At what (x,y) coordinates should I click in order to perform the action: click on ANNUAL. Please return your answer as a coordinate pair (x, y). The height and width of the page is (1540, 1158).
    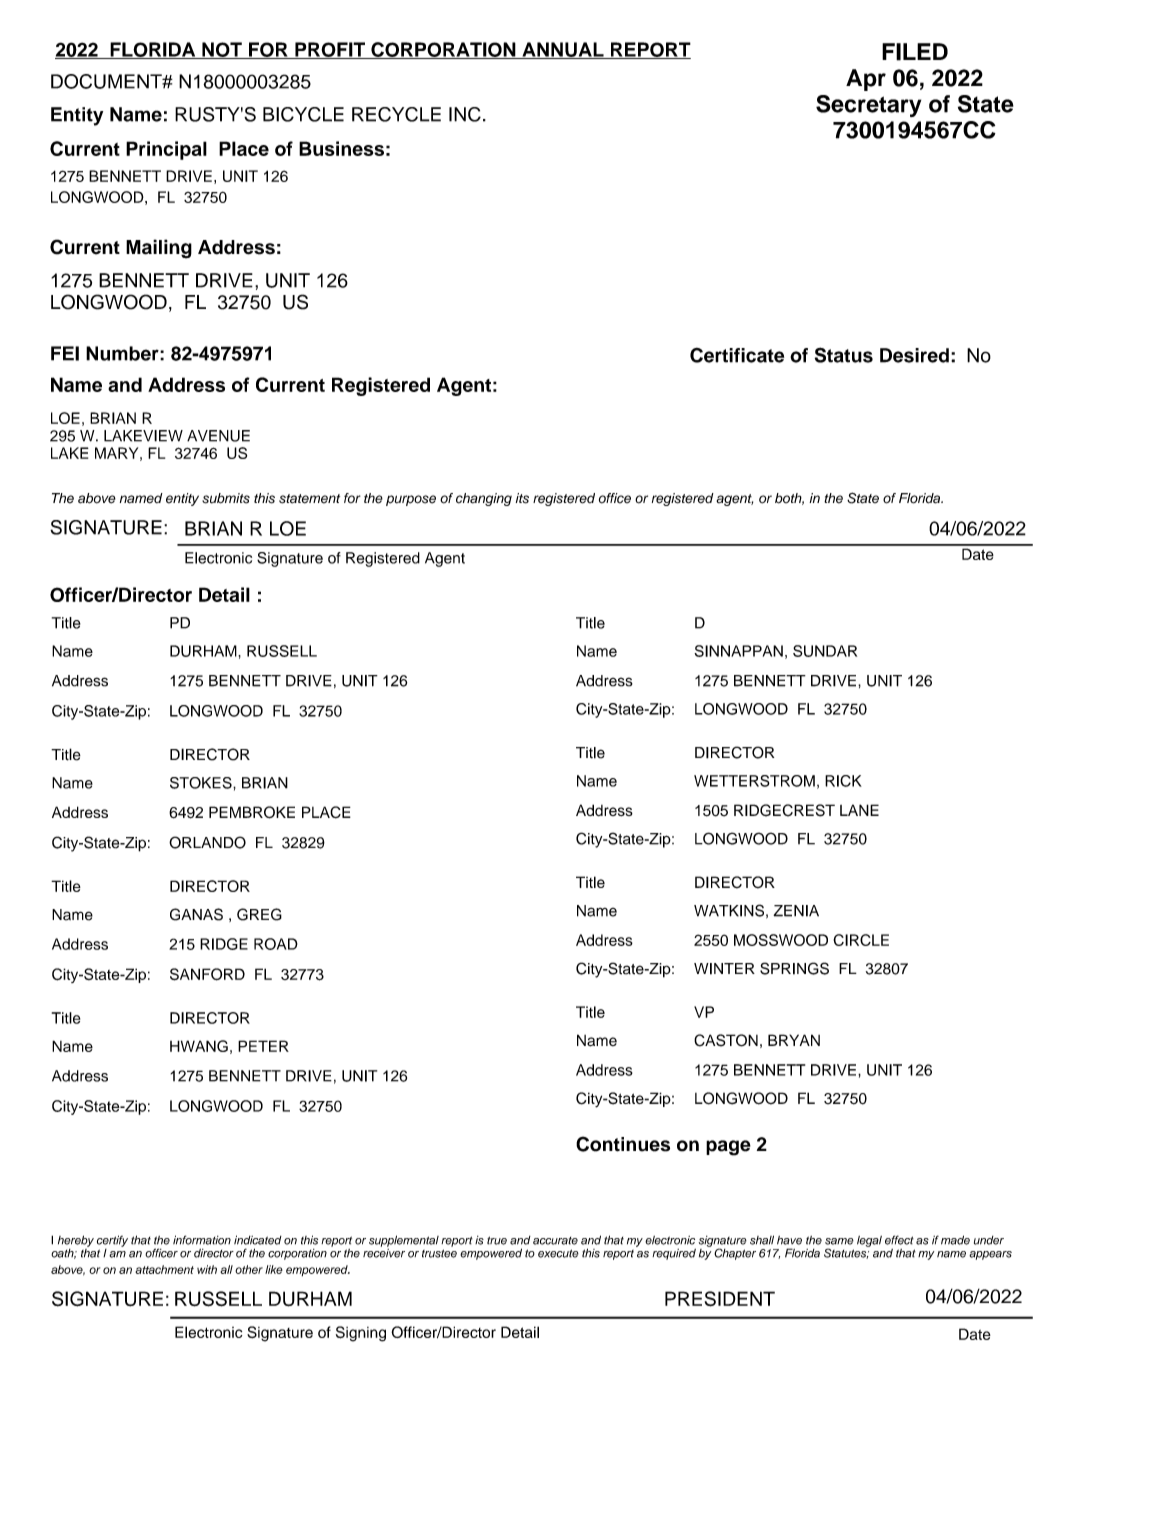
    Looking at the image, I should click on (563, 50).
